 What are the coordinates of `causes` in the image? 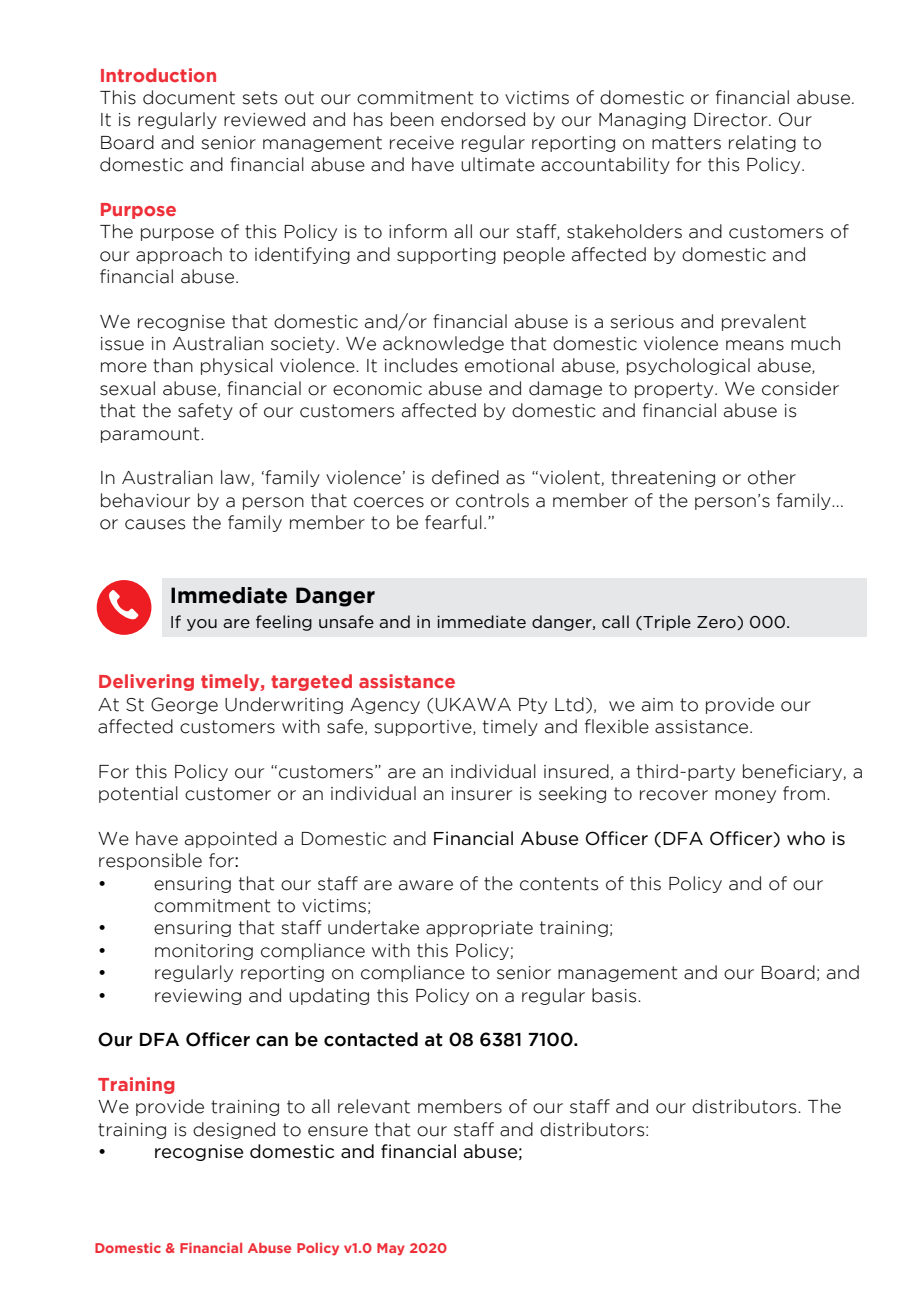 It's located at (155, 524).
